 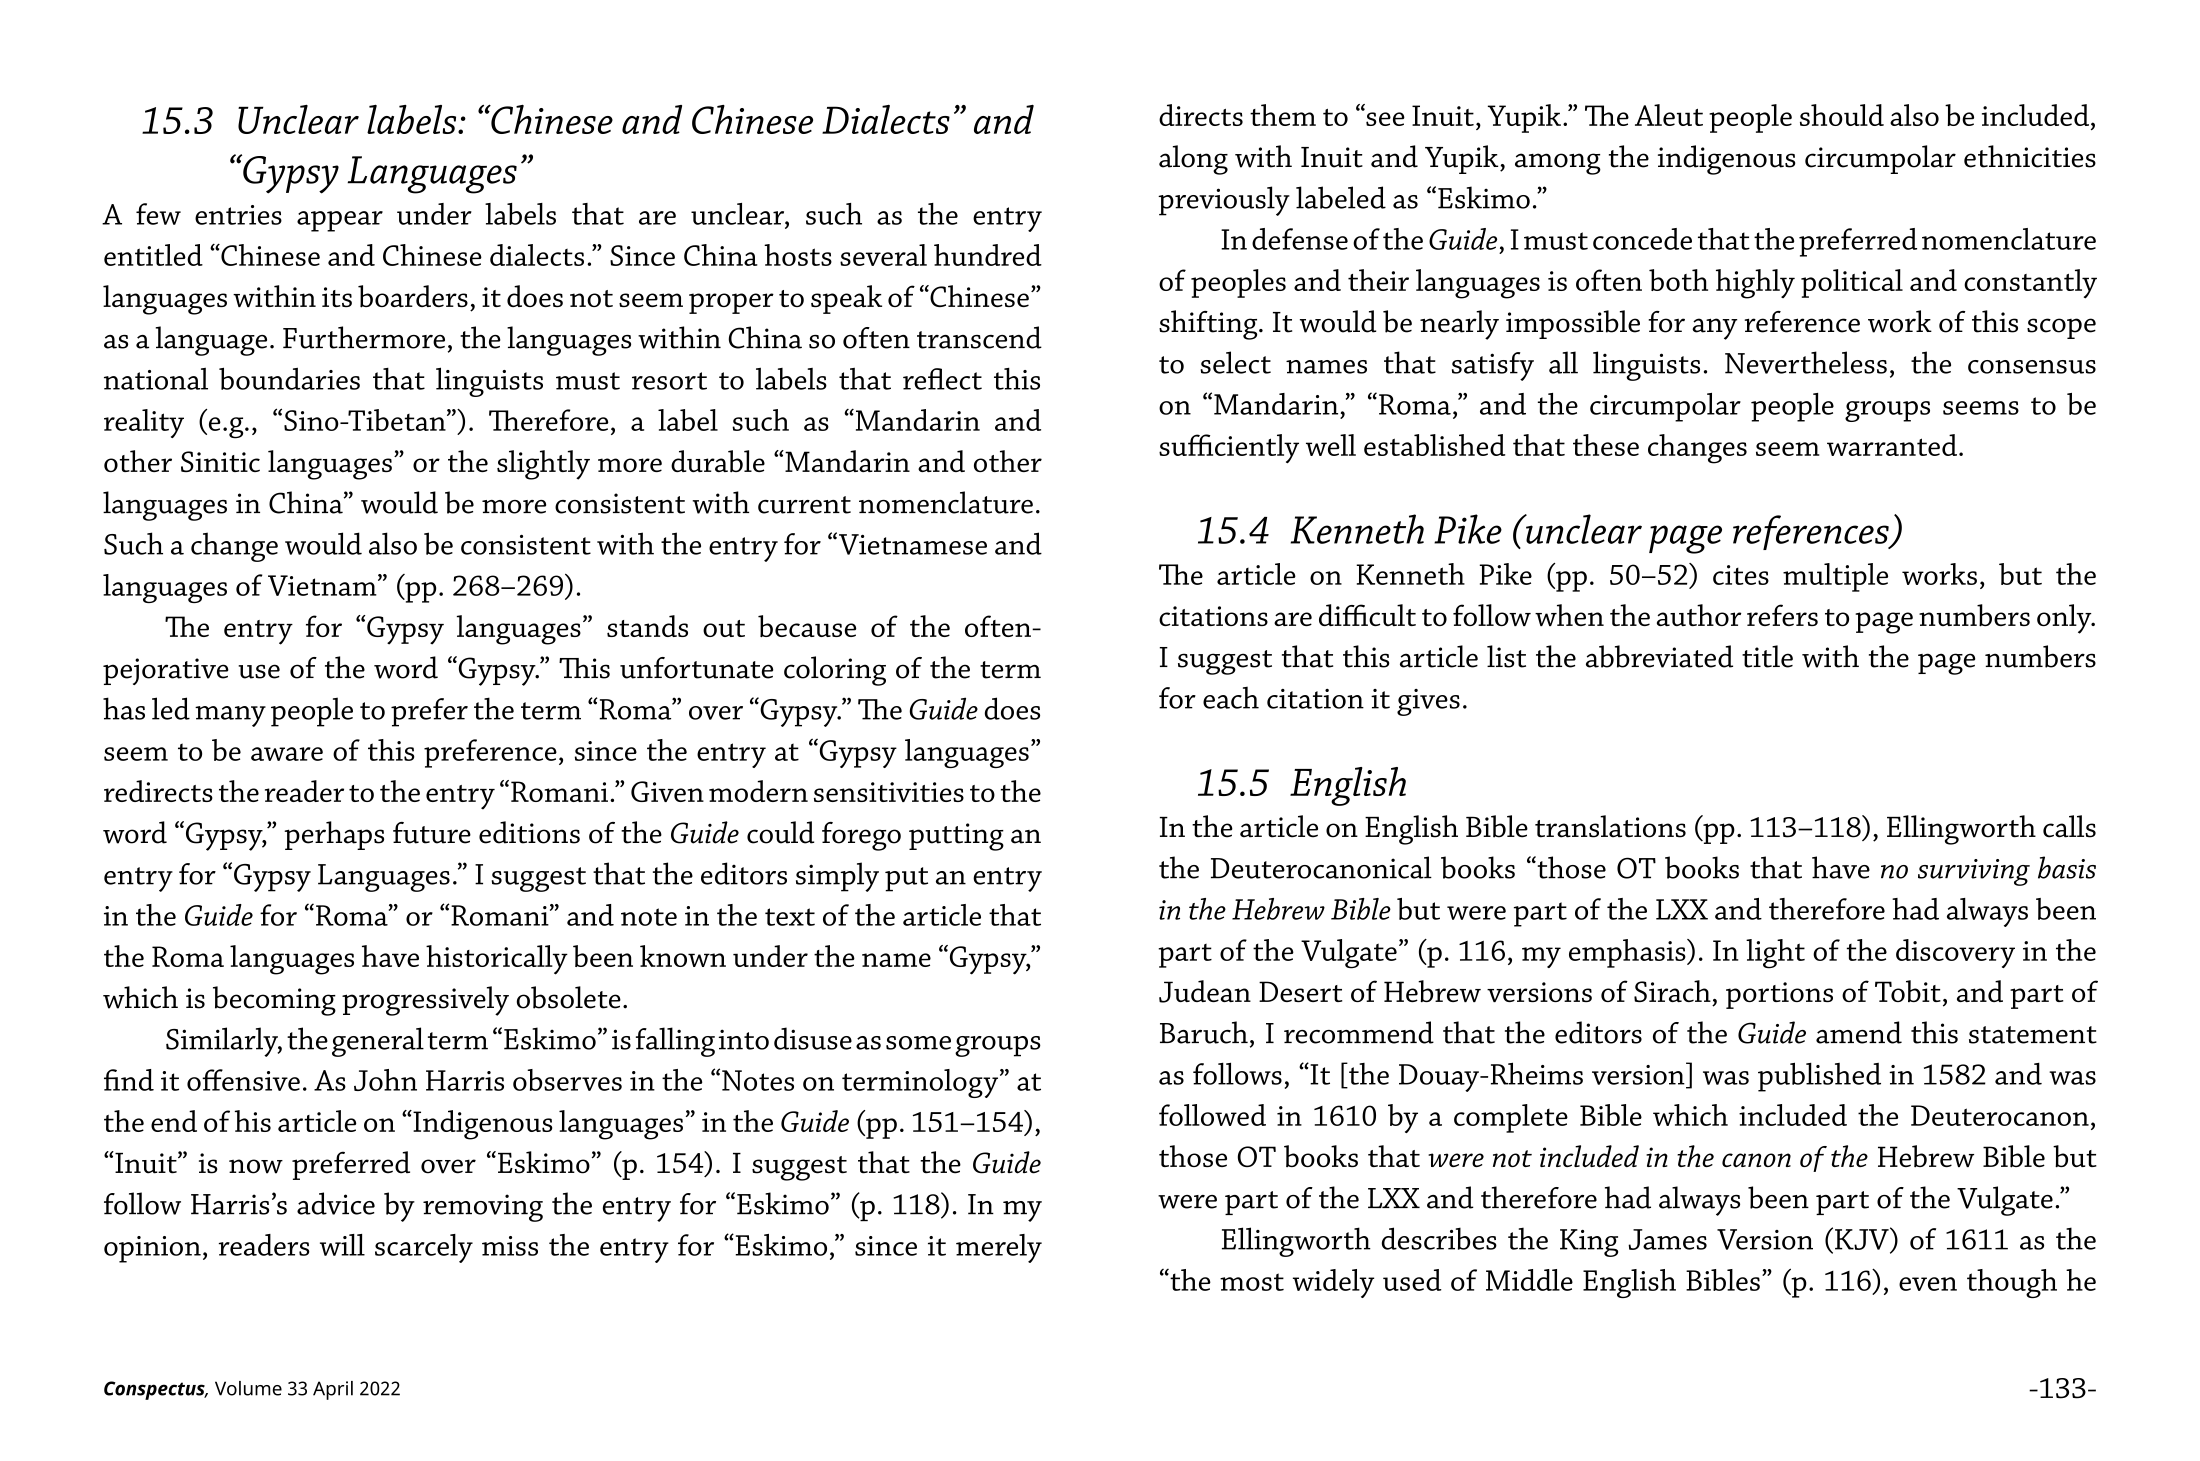 I want to click on even, so click(x=1928, y=1284).
